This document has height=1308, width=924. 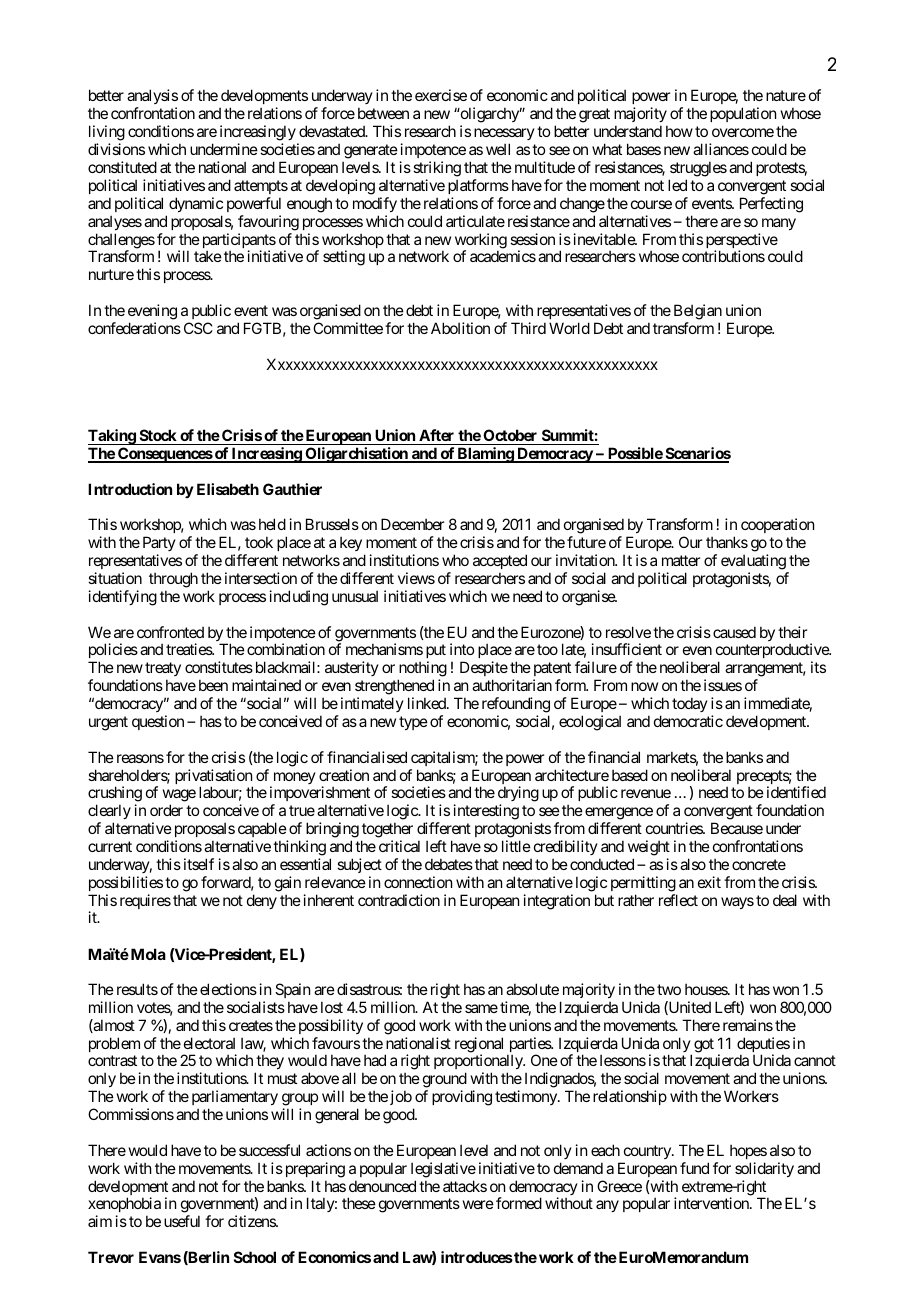 What do you see at coordinates (437, 169) in the document?
I see `striking` at bounding box center [437, 169].
